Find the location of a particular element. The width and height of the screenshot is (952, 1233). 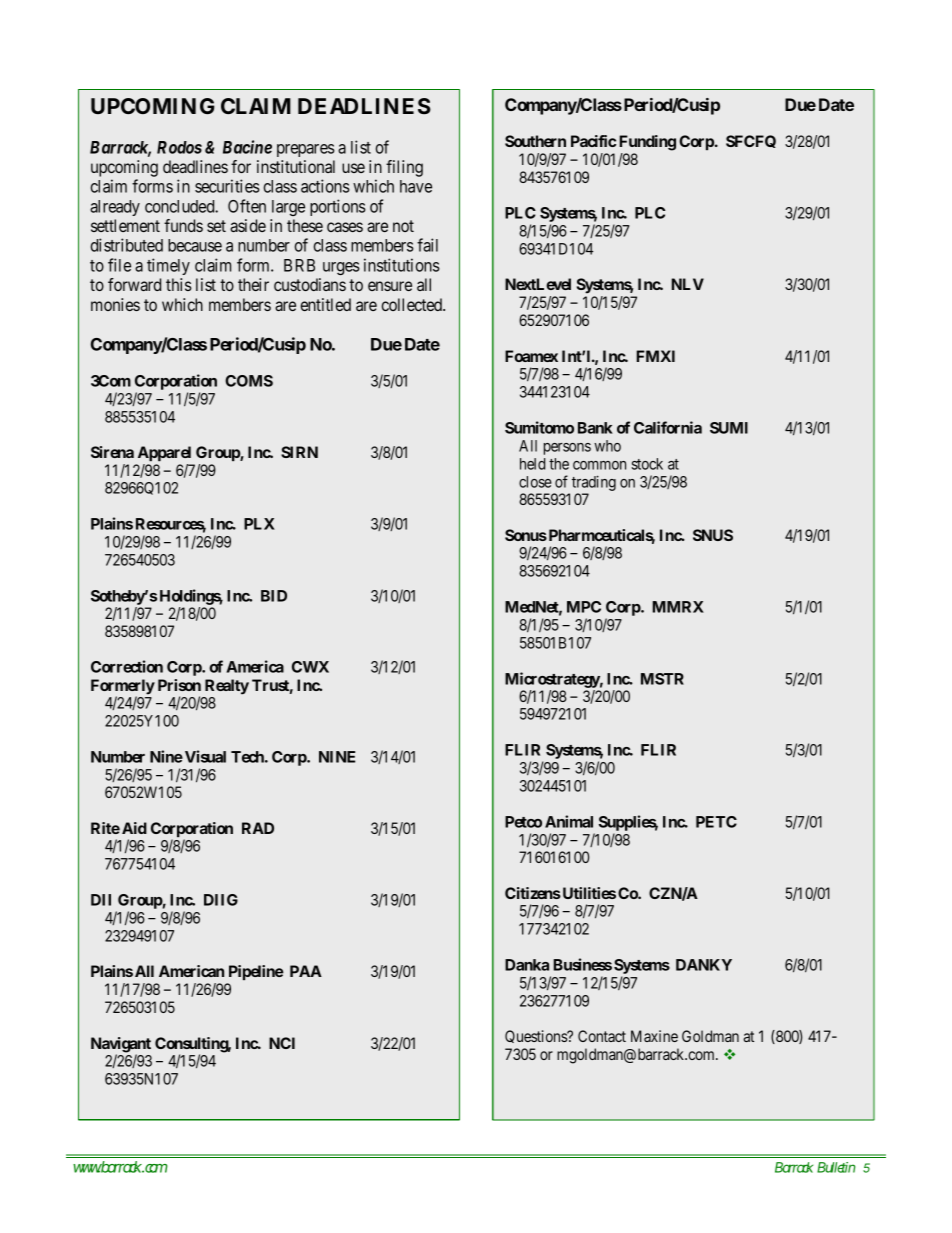

close is located at coordinates (535, 482).
